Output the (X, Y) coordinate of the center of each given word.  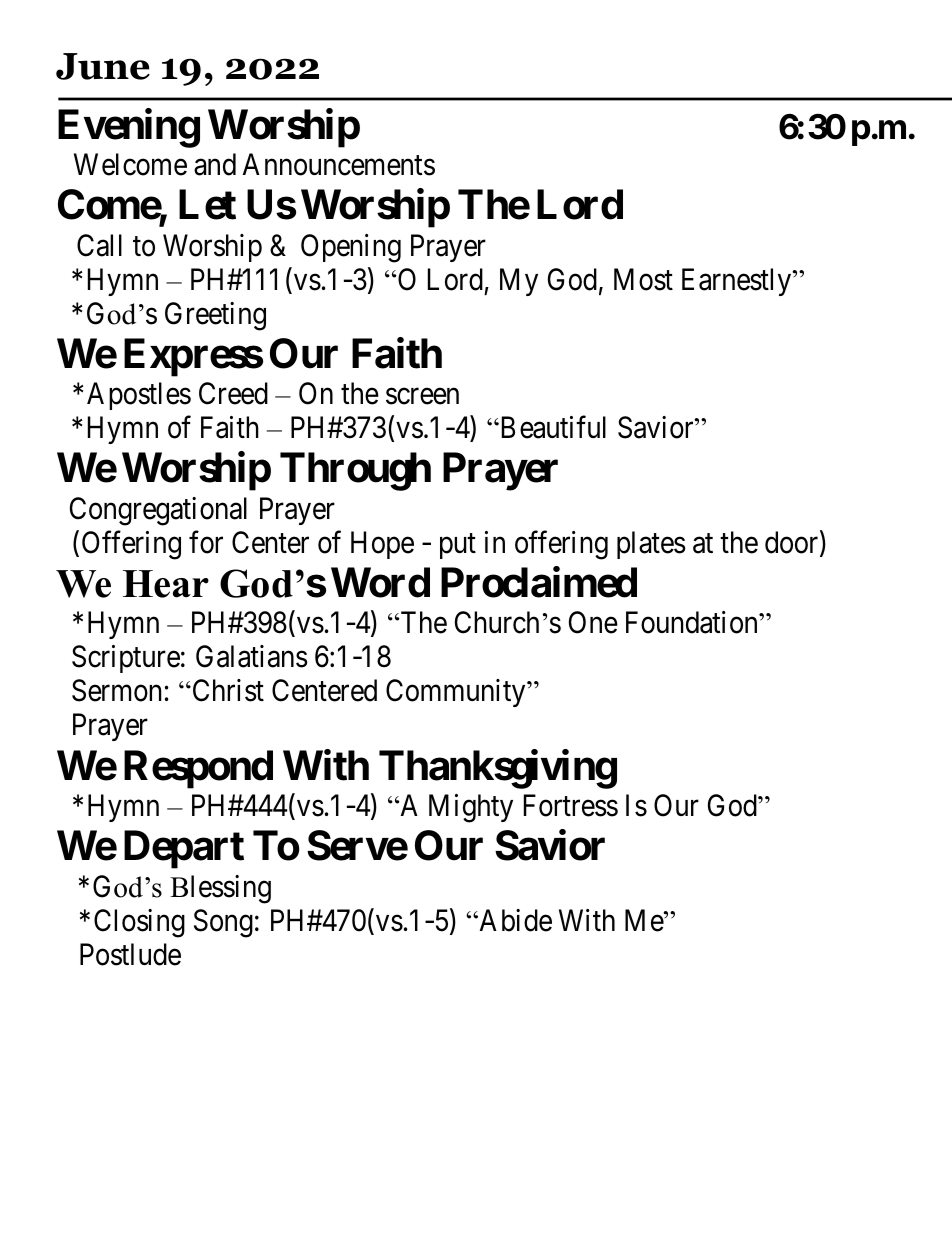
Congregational (158, 511)
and (215, 164)
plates (651, 545)
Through (355, 472)
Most (643, 279)
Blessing (220, 889)
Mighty (471, 808)
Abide (514, 920)
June (103, 66)
